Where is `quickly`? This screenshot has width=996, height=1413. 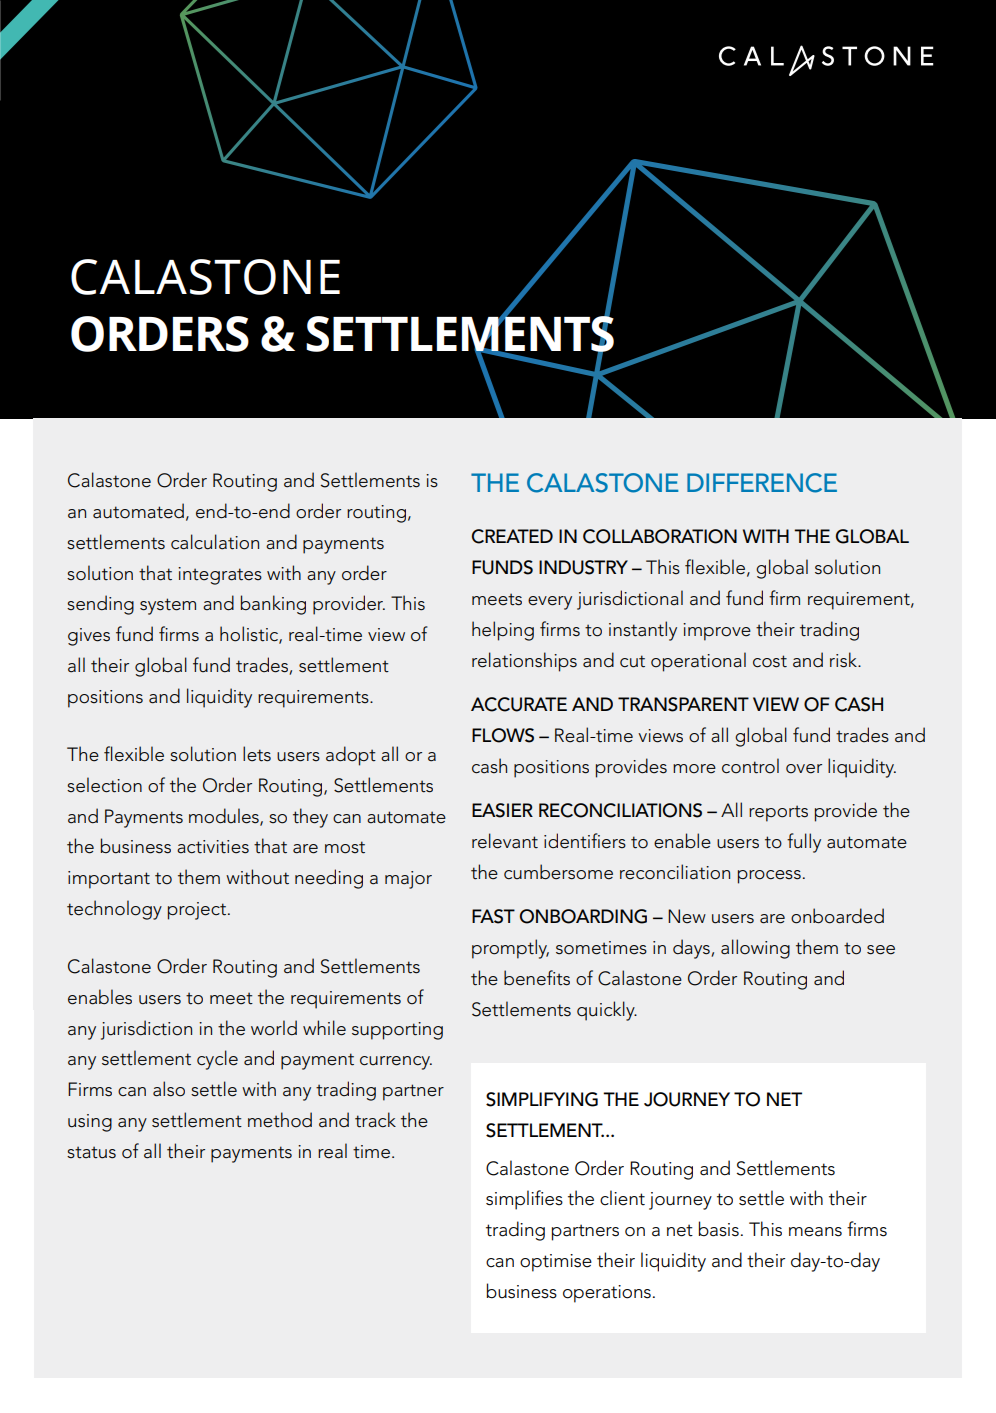 quickly is located at coordinates (607, 1011).
